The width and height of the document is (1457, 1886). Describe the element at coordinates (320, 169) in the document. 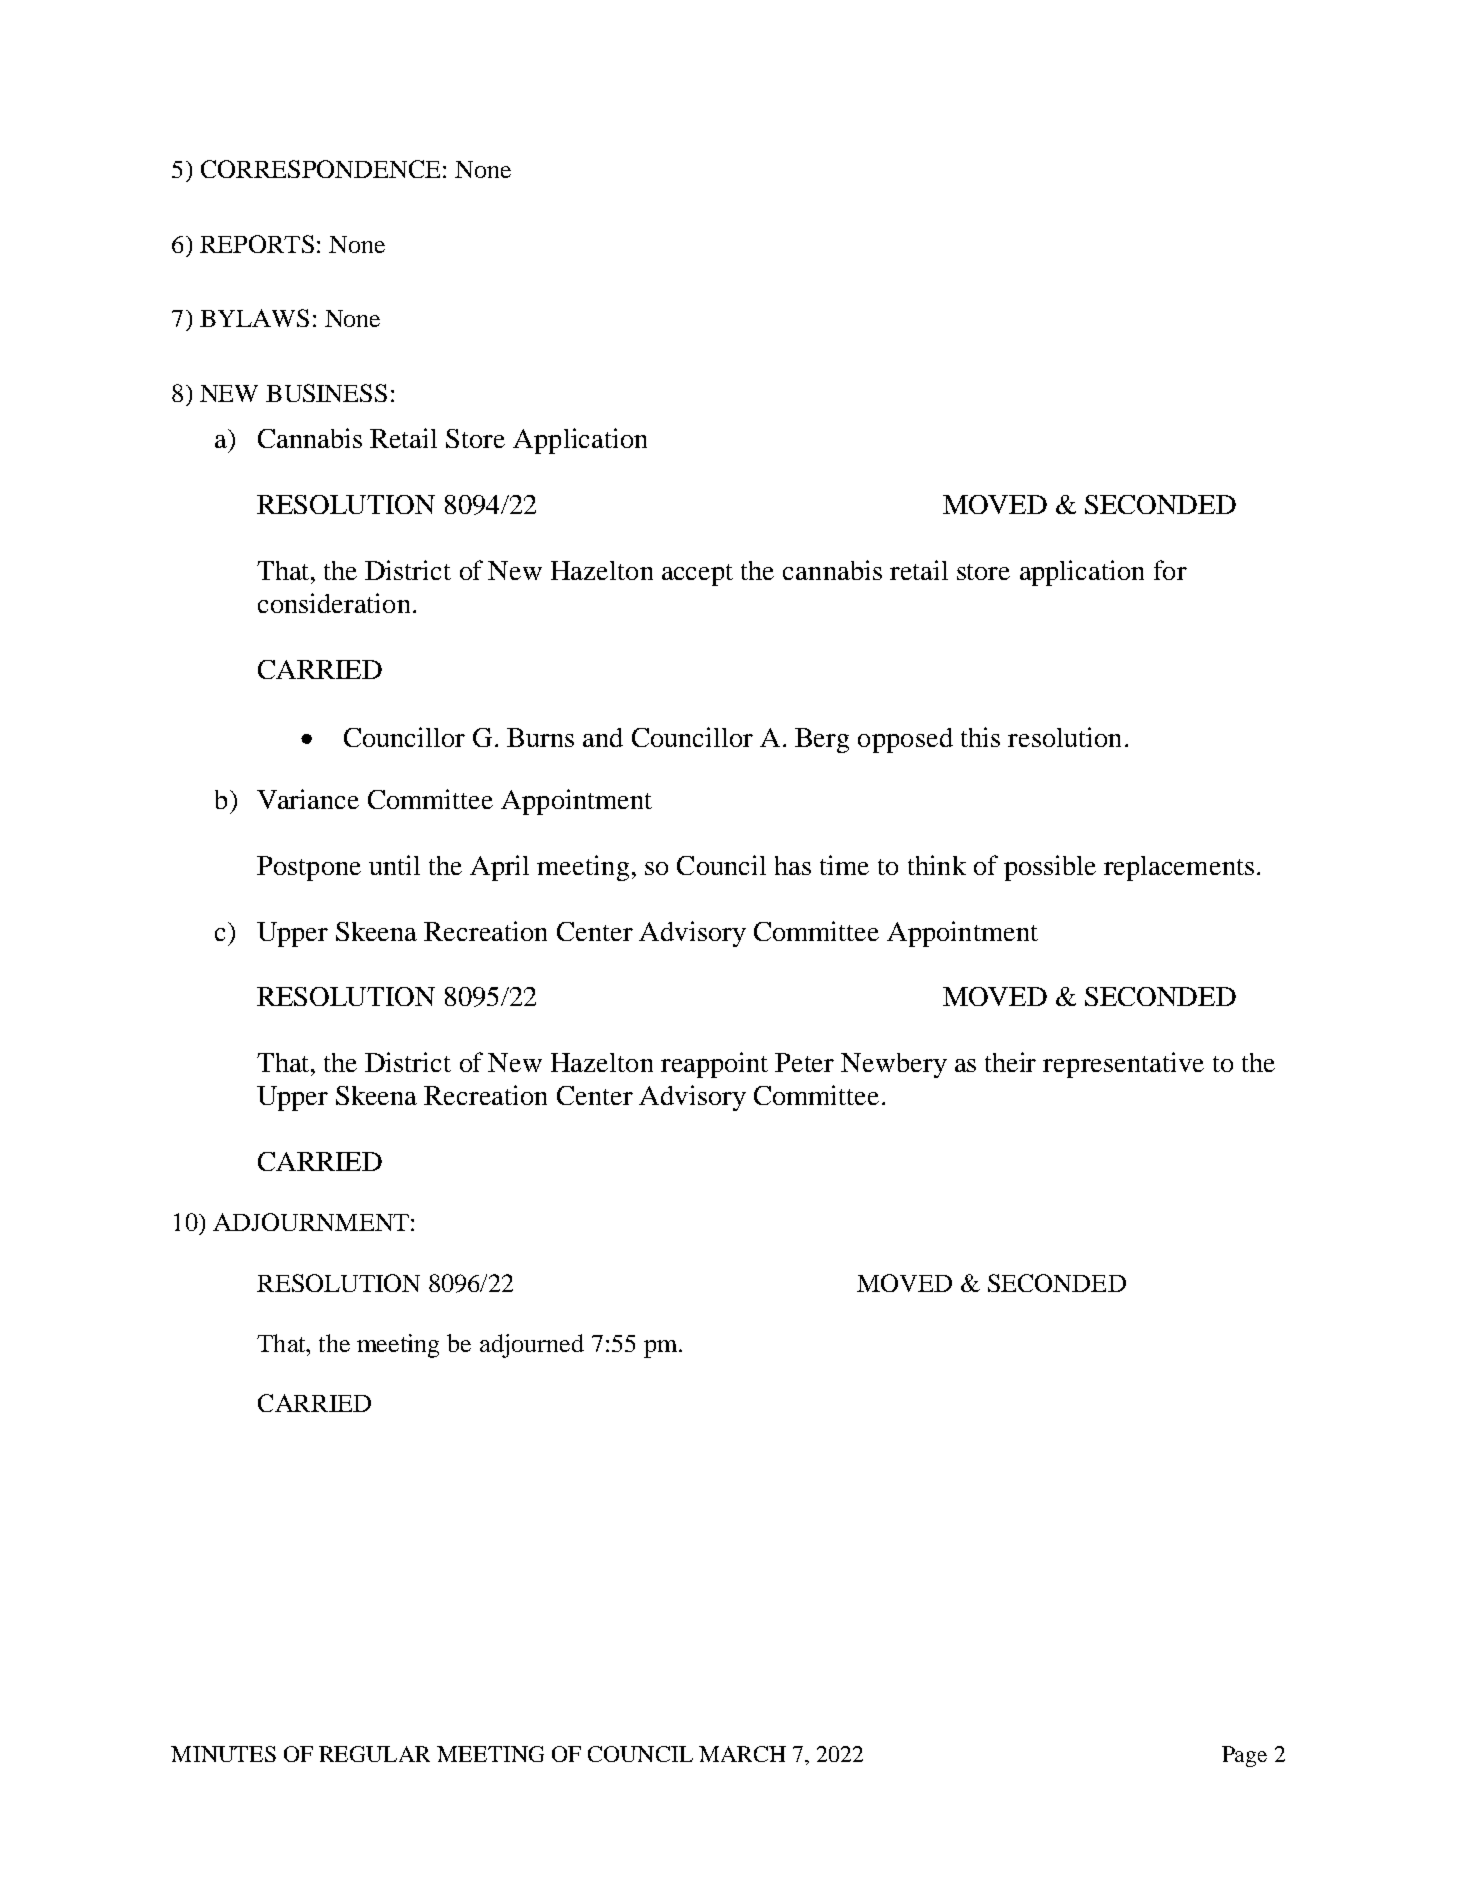

I see `CORRESPONDENCE` at that location.
